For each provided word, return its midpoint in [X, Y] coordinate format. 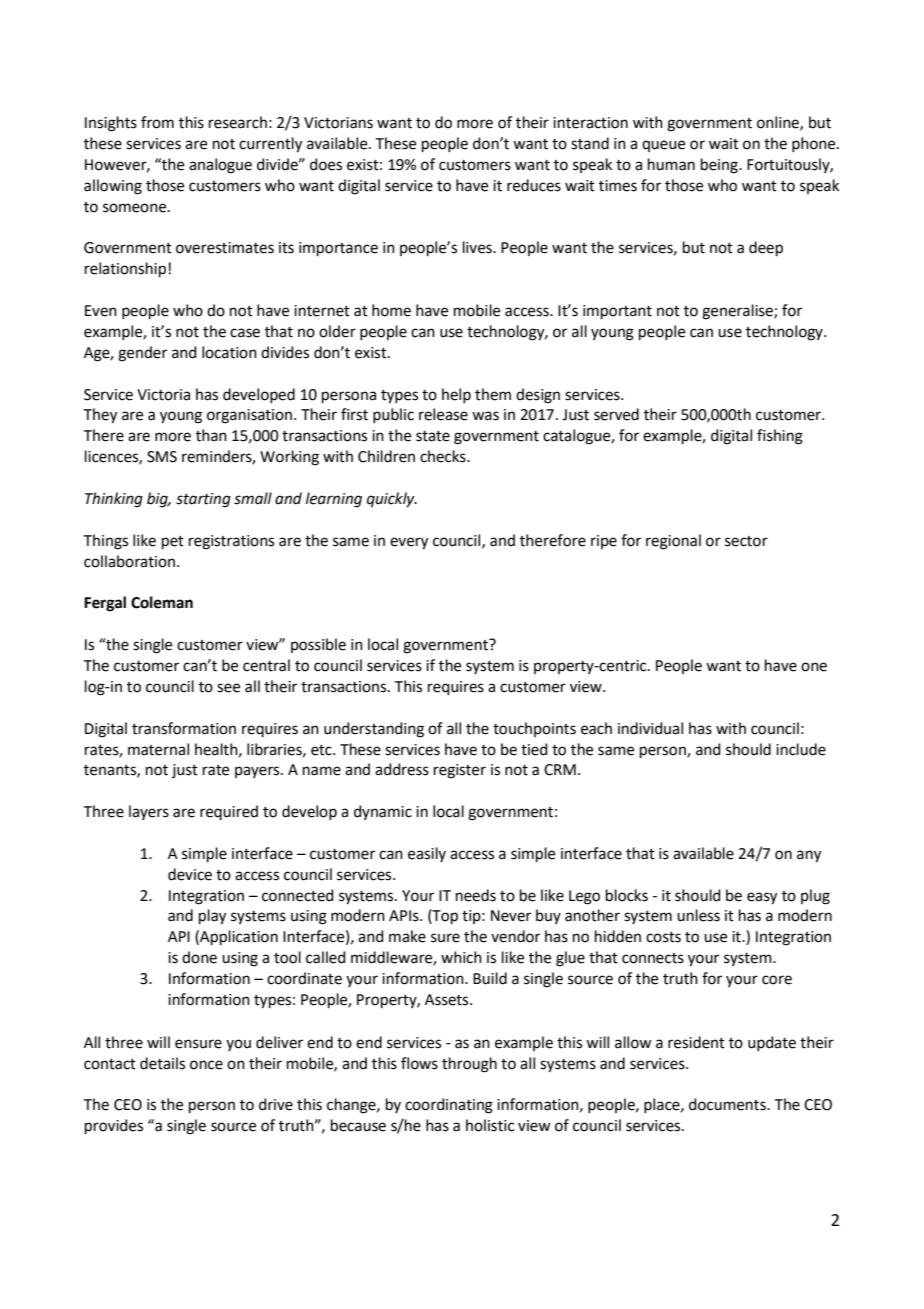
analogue [220, 166]
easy [762, 898]
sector [746, 541]
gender [142, 354]
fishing [780, 437]
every [409, 543]
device [190, 874]
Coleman [162, 602]
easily [427, 854]
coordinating [449, 1106]
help [456, 395]
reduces [534, 185]
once [206, 1065]
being [720, 166]
